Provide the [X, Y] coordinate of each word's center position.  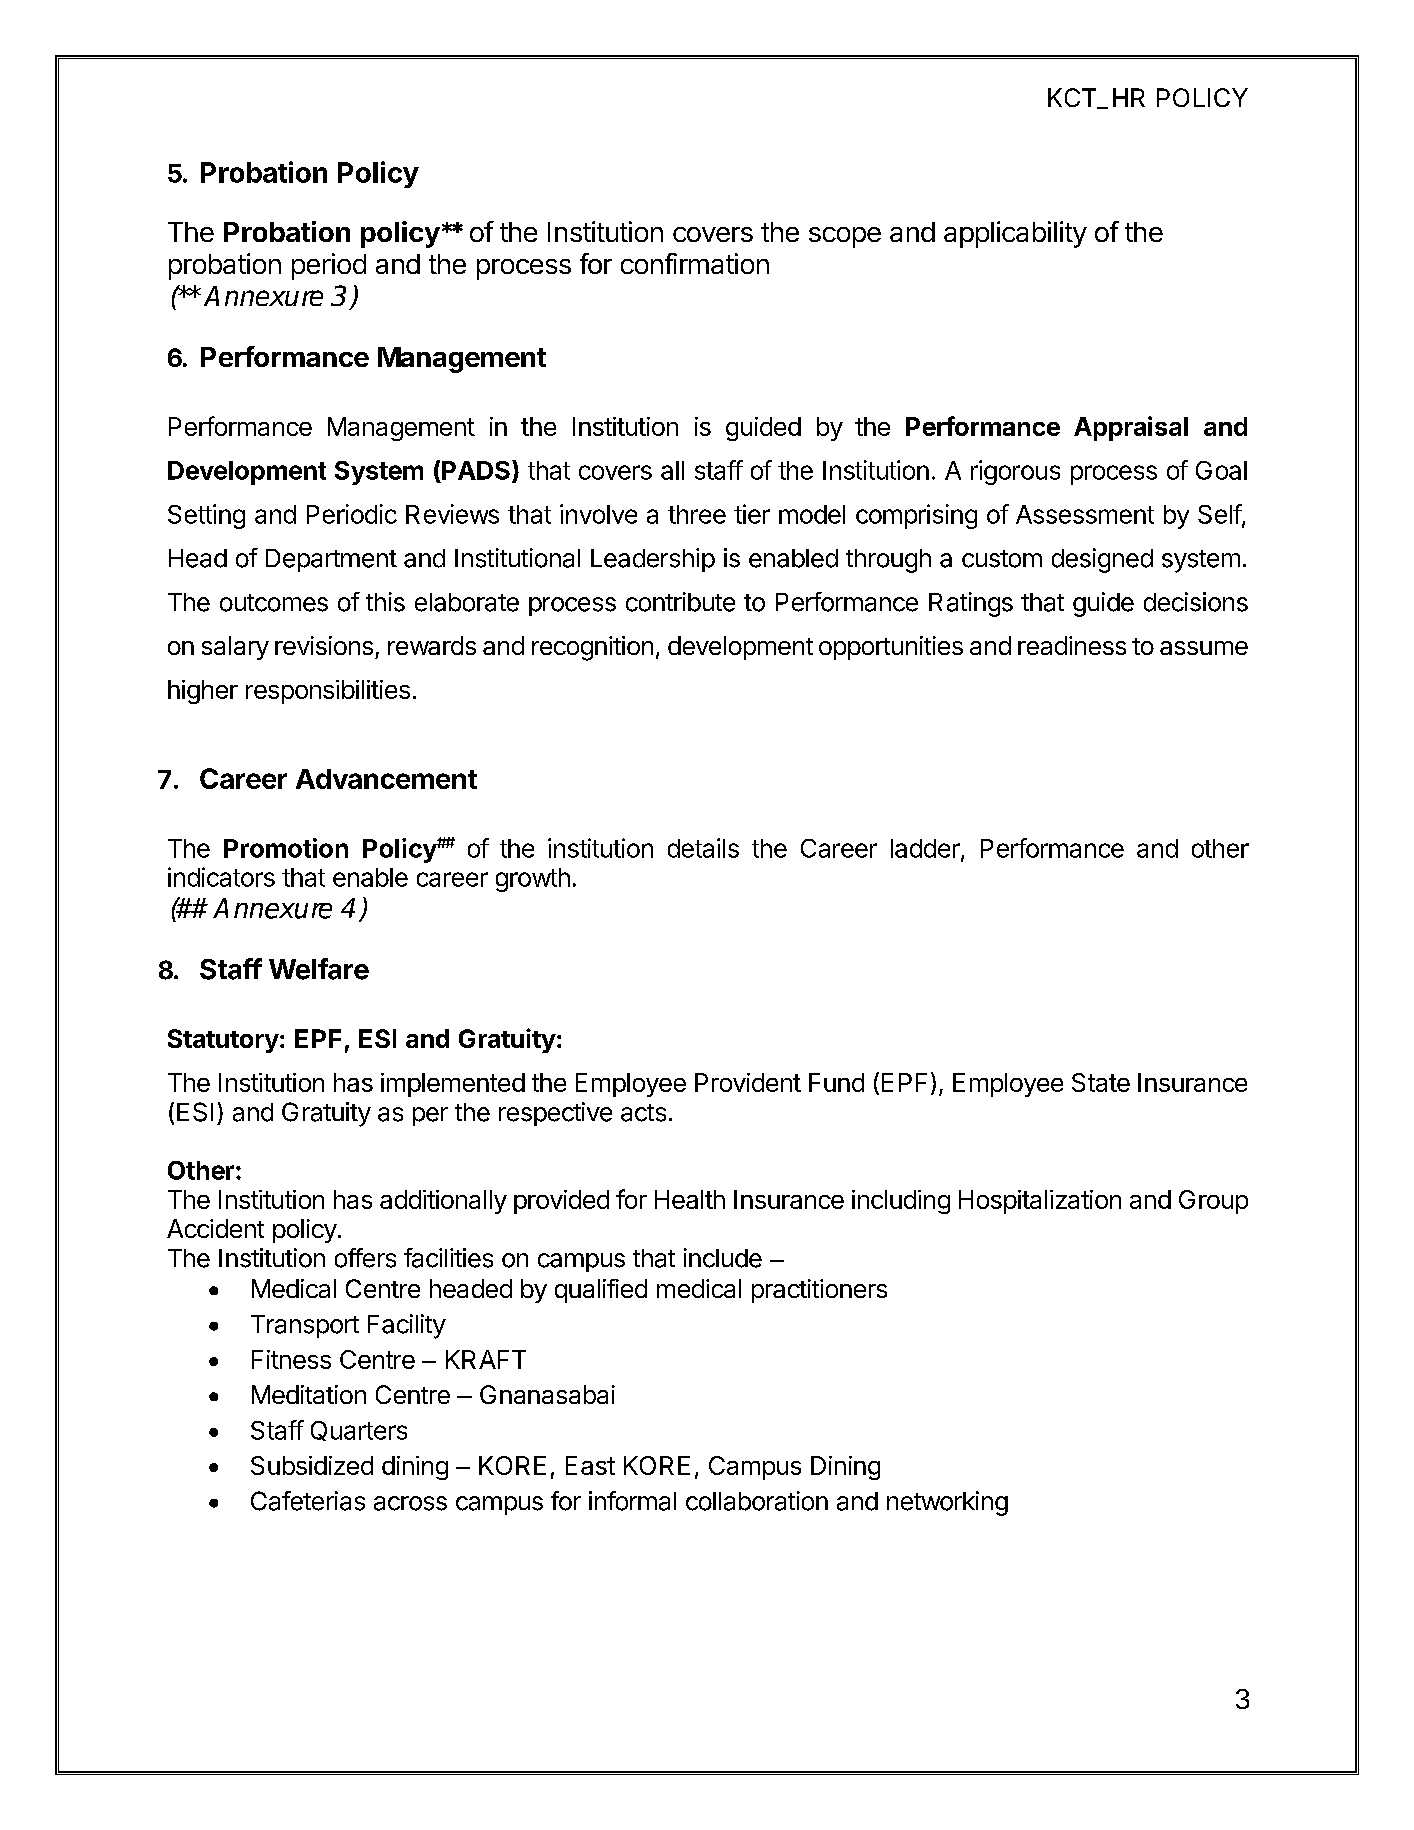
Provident [748, 1082]
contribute [680, 602]
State [1101, 1082]
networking [947, 1503]
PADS [477, 471]
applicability [1015, 234]
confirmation [695, 263]
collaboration [757, 1501]
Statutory [223, 1041]
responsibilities [328, 692]
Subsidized [312, 1465]
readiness [1072, 645]
